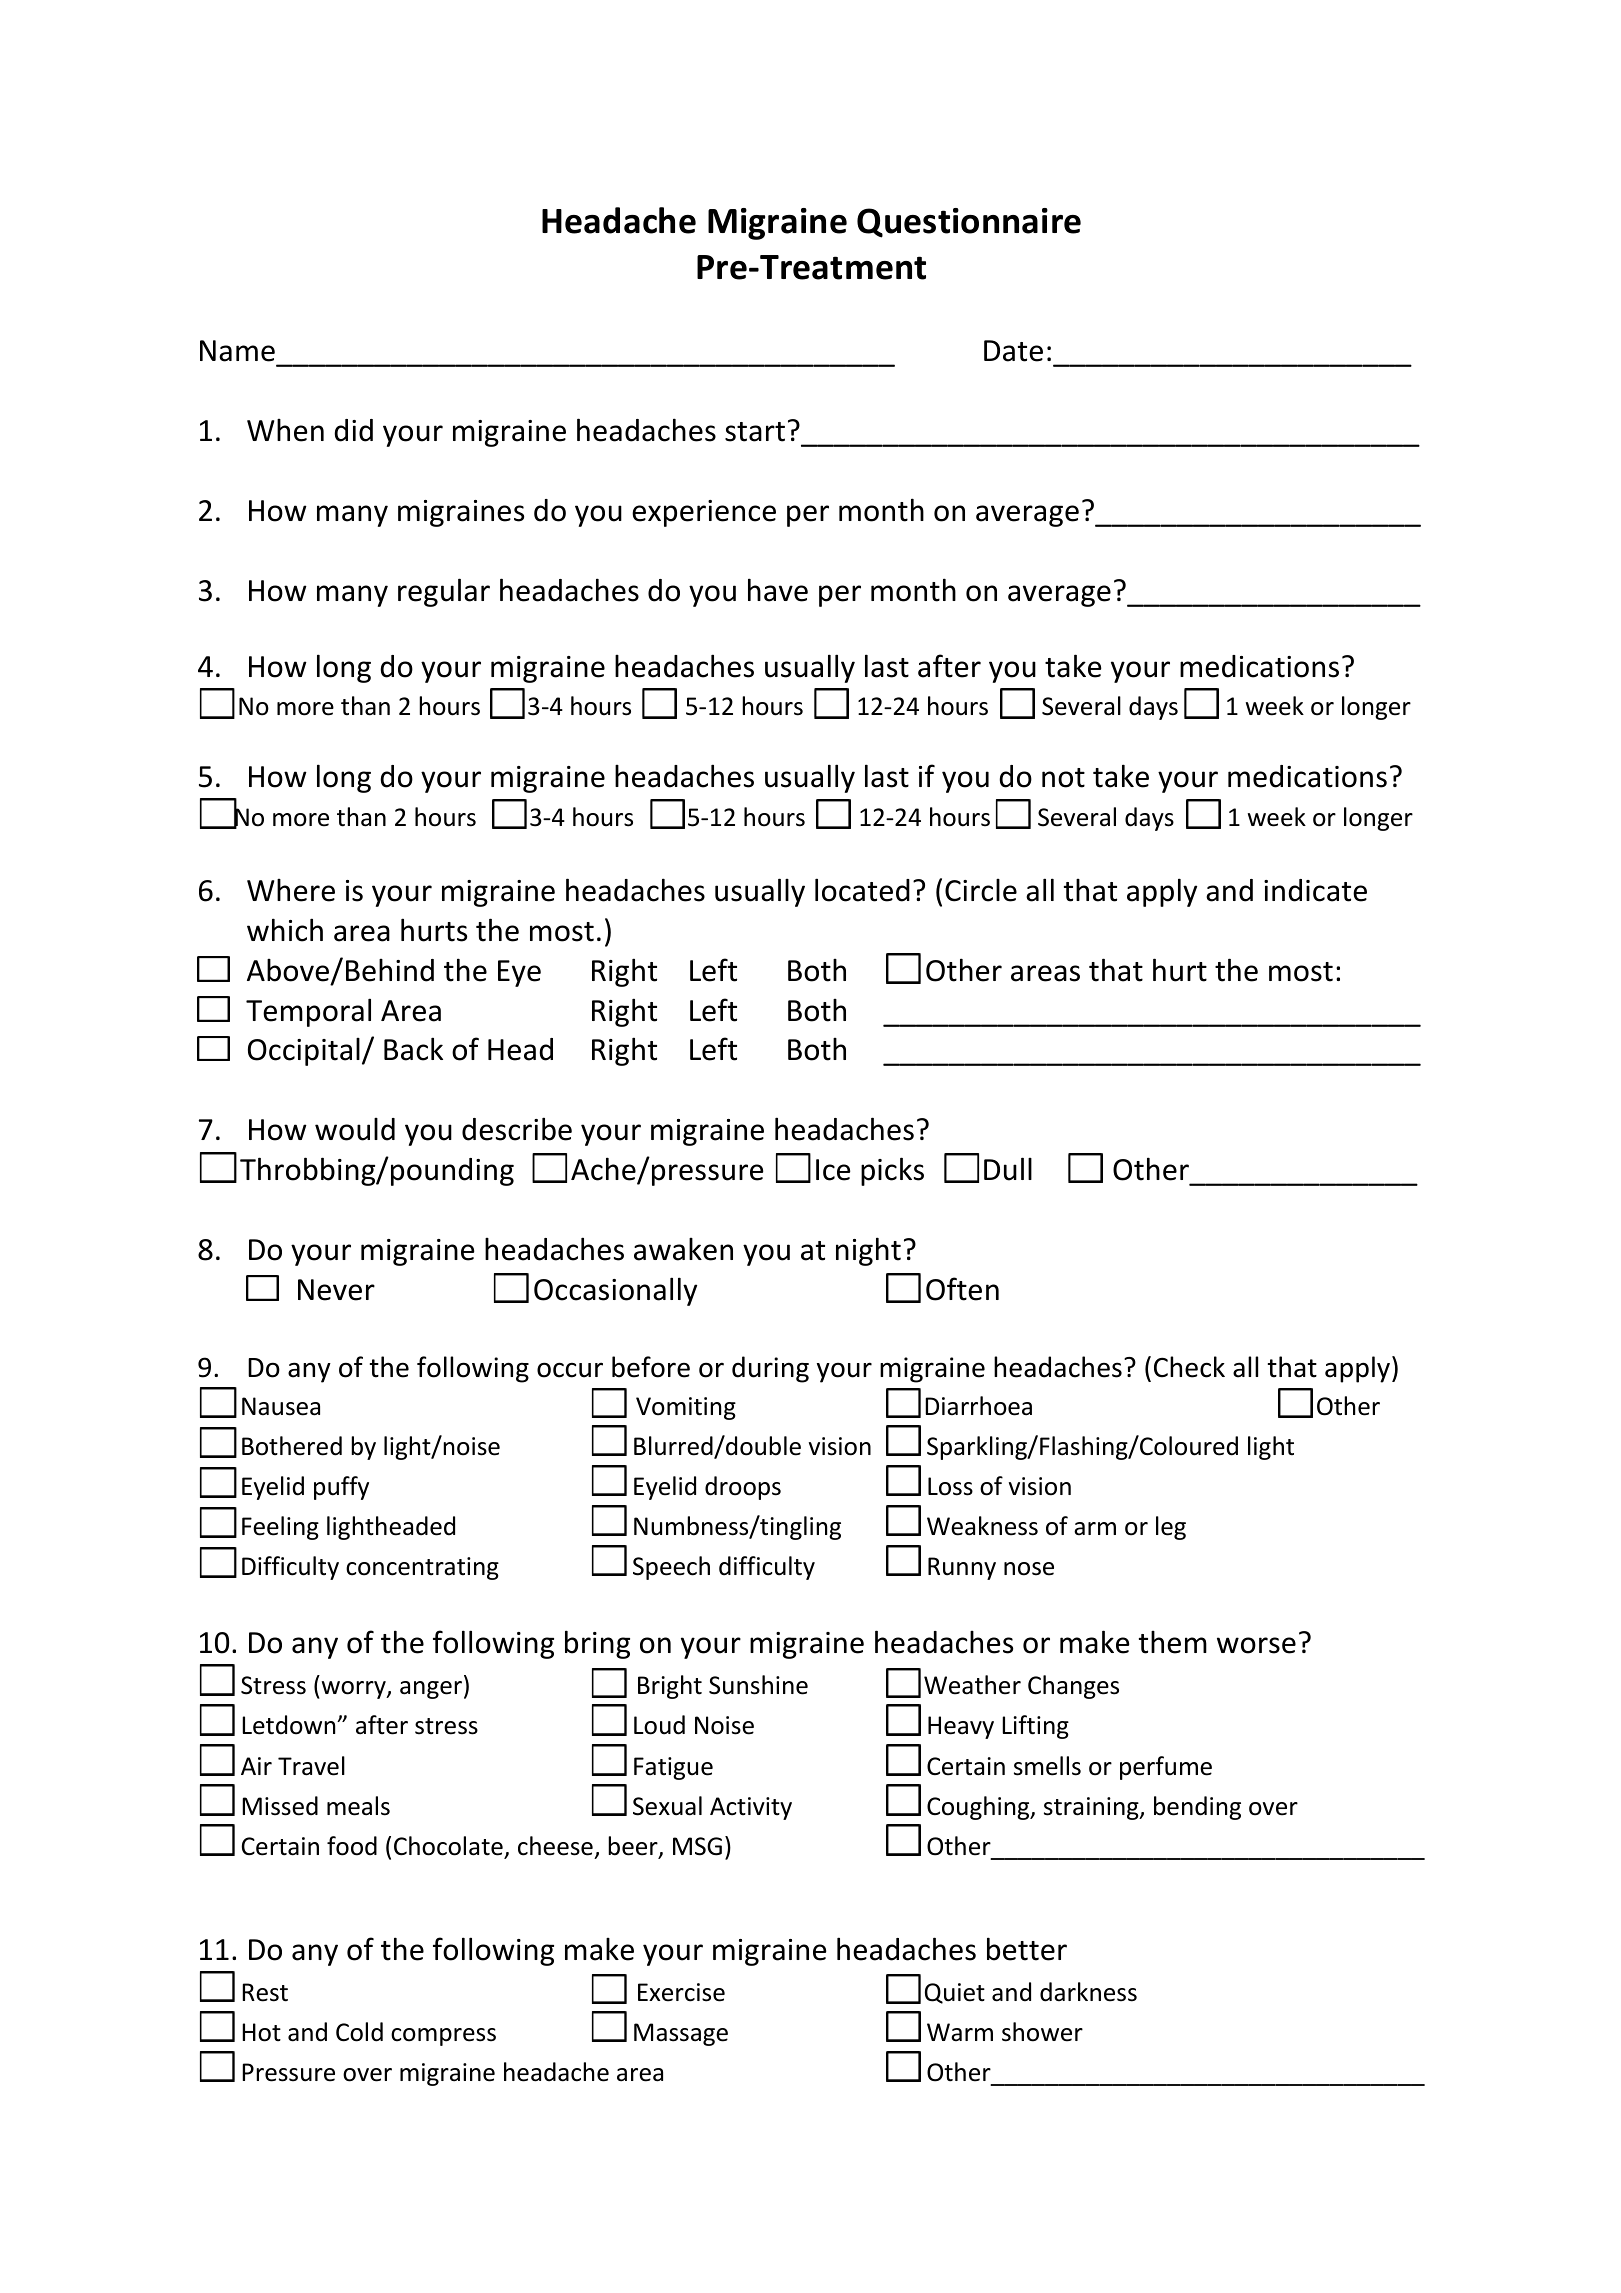 Image resolution: width=1621 pixels, height=2293 pixels. Describe the element at coordinates (743, 1488) in the document. I see `droops` at that location.
